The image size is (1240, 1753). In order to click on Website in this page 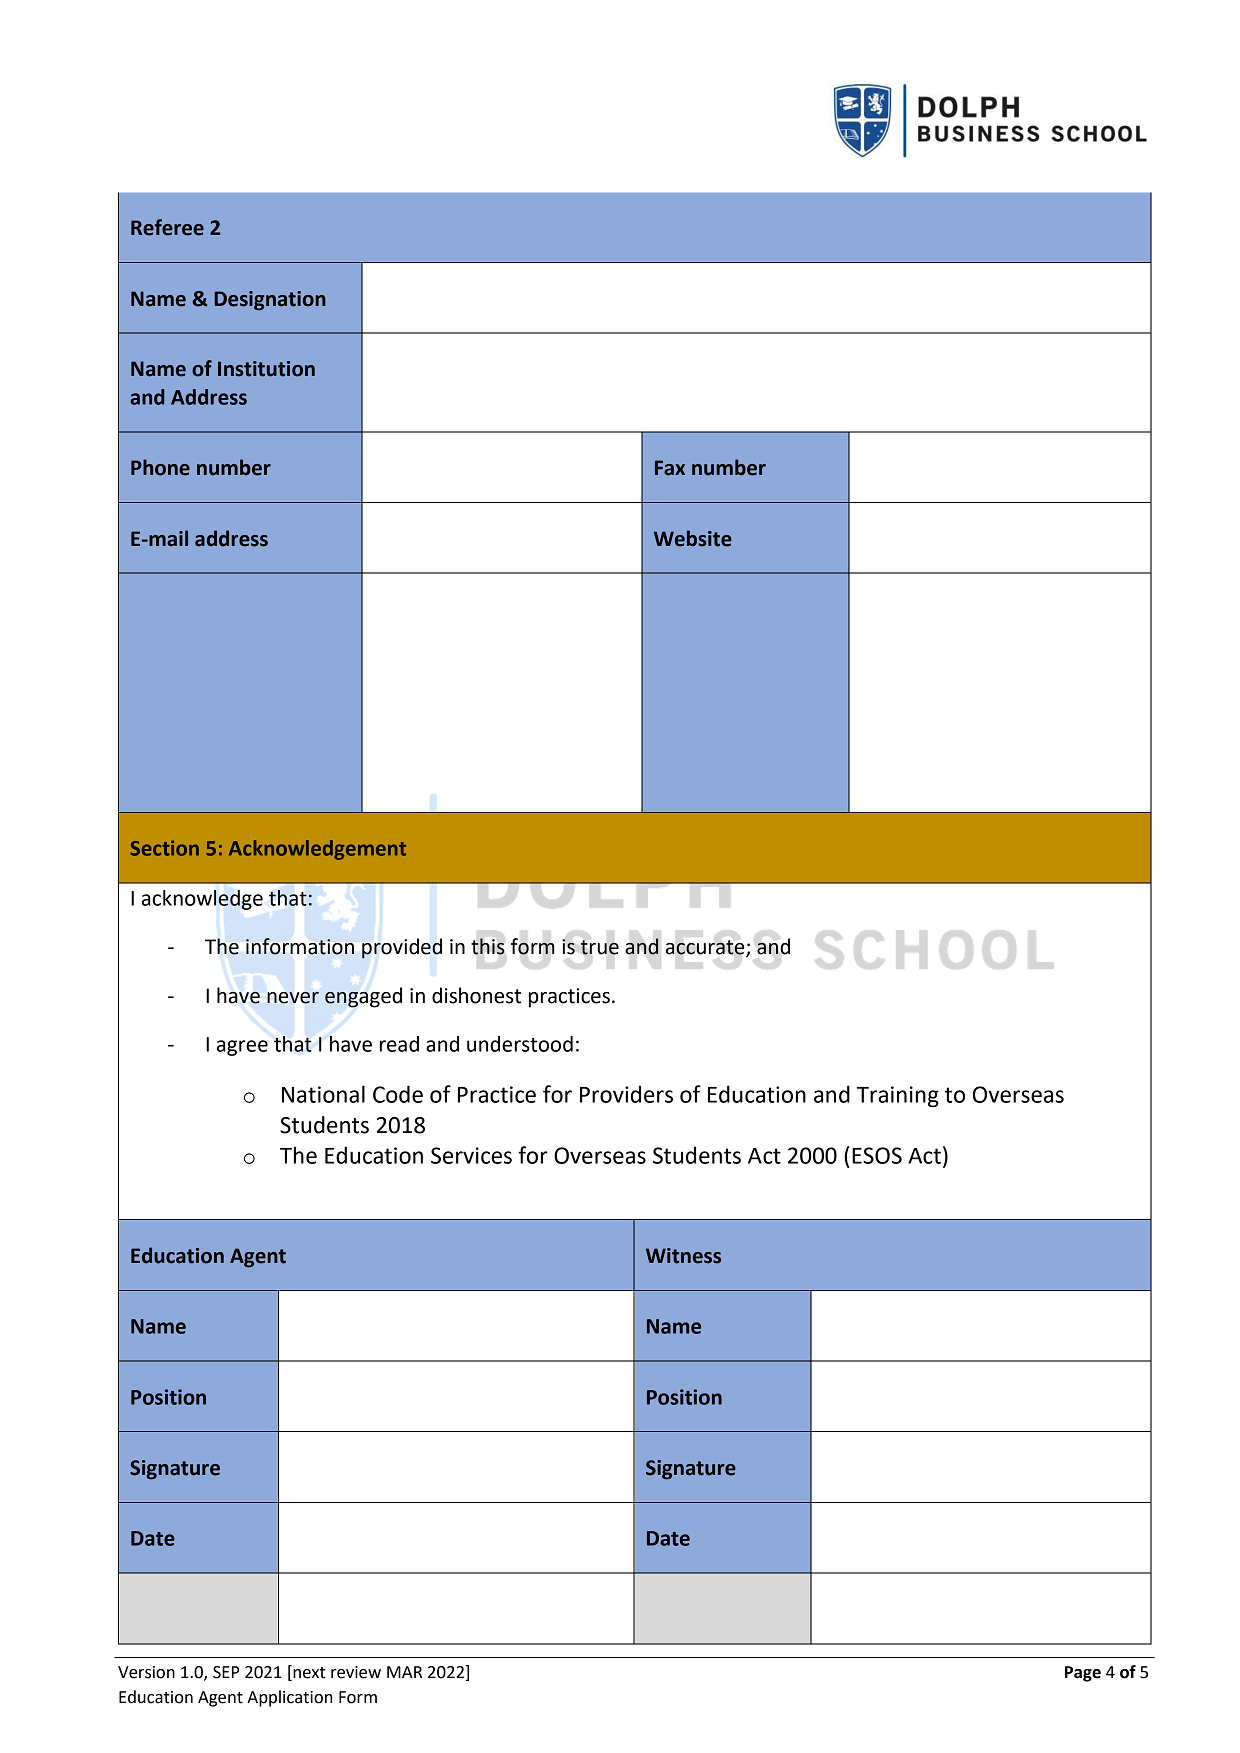, I will do `click(693, 538)`.
